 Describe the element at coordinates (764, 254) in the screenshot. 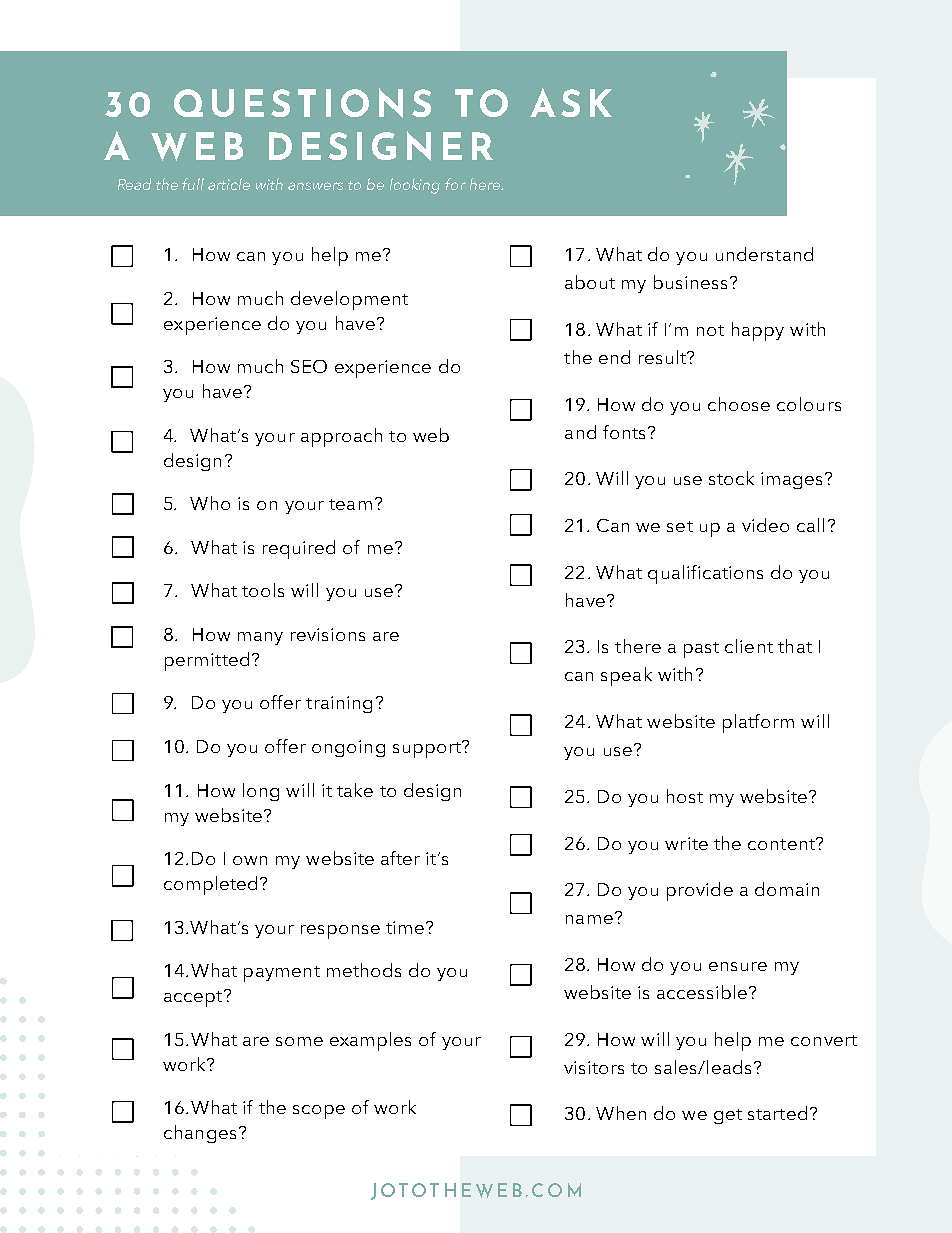

I see `understand` at that location.
